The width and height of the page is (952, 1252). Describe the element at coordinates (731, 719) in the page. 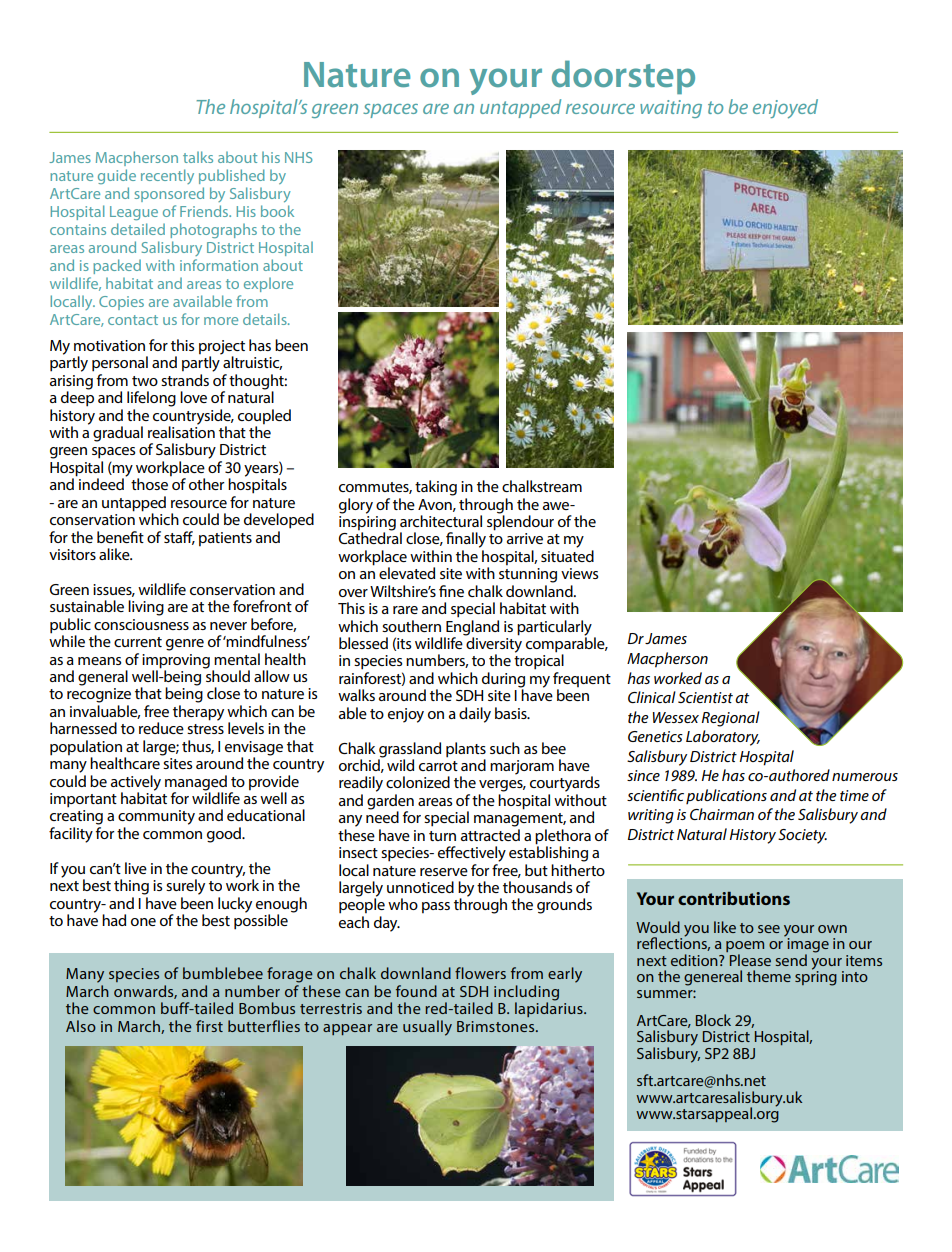

I see `Regional` at that location.
